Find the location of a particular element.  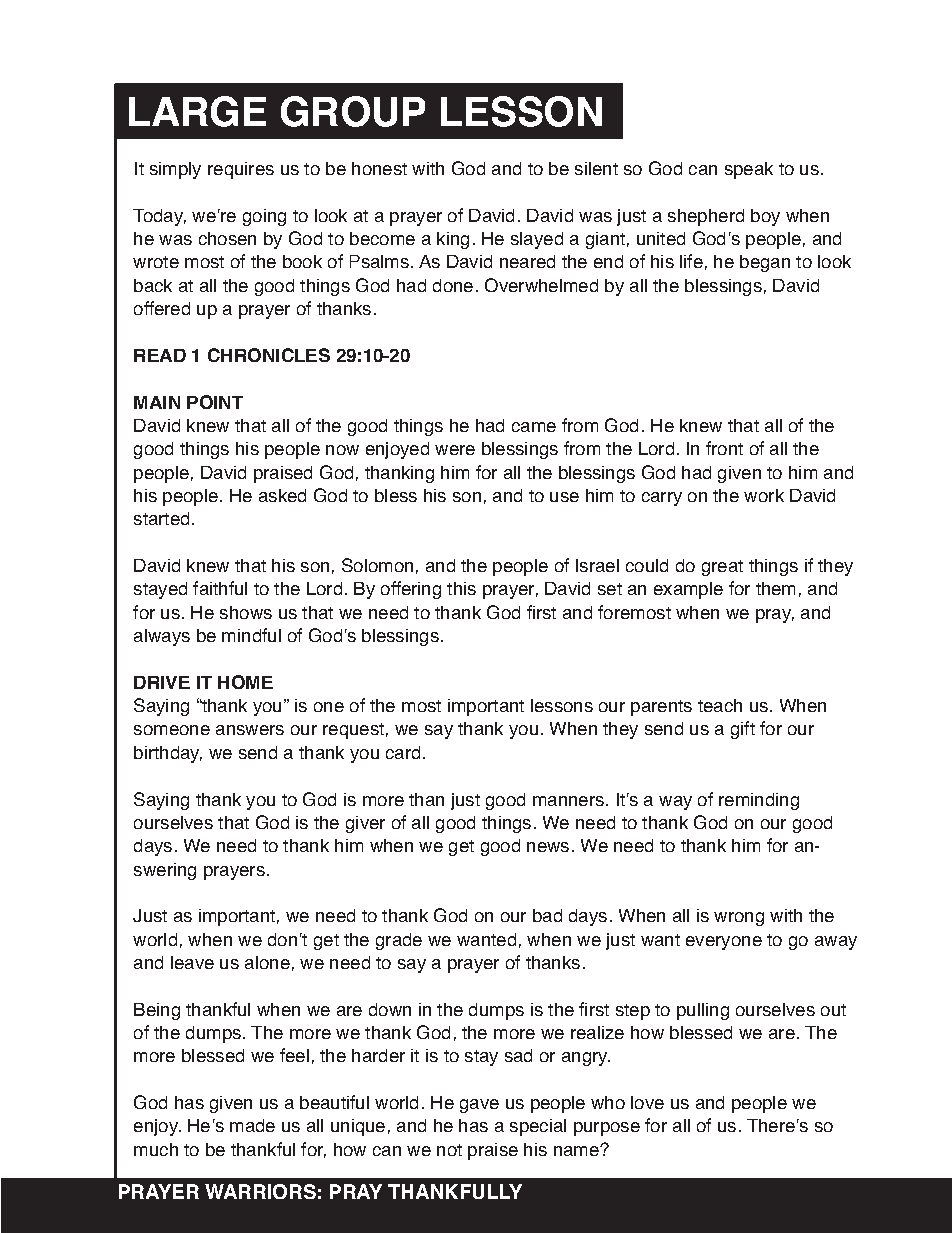

card is located at coordinates (403, 752).
